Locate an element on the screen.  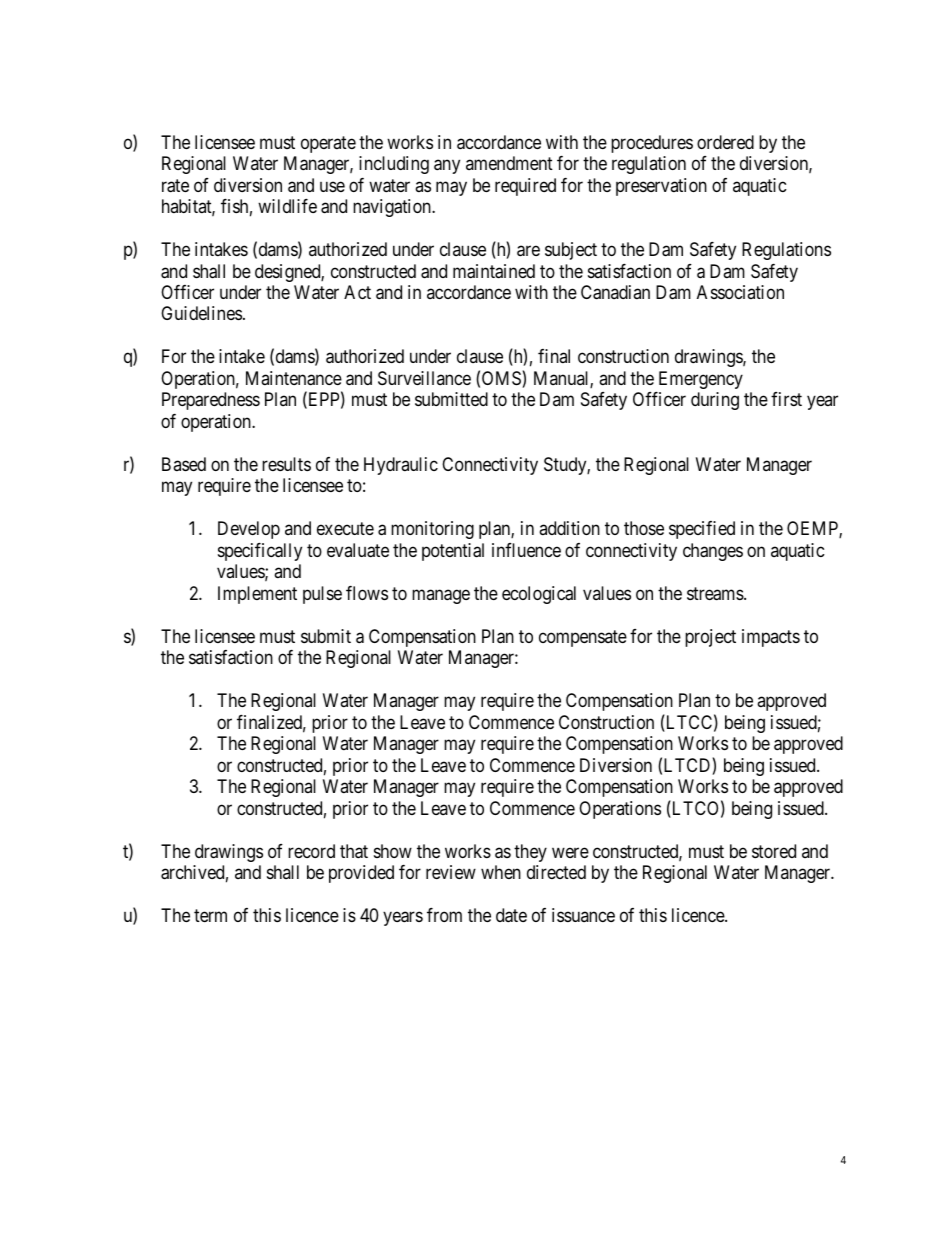
Implement is located at coordinates (257, 595).
